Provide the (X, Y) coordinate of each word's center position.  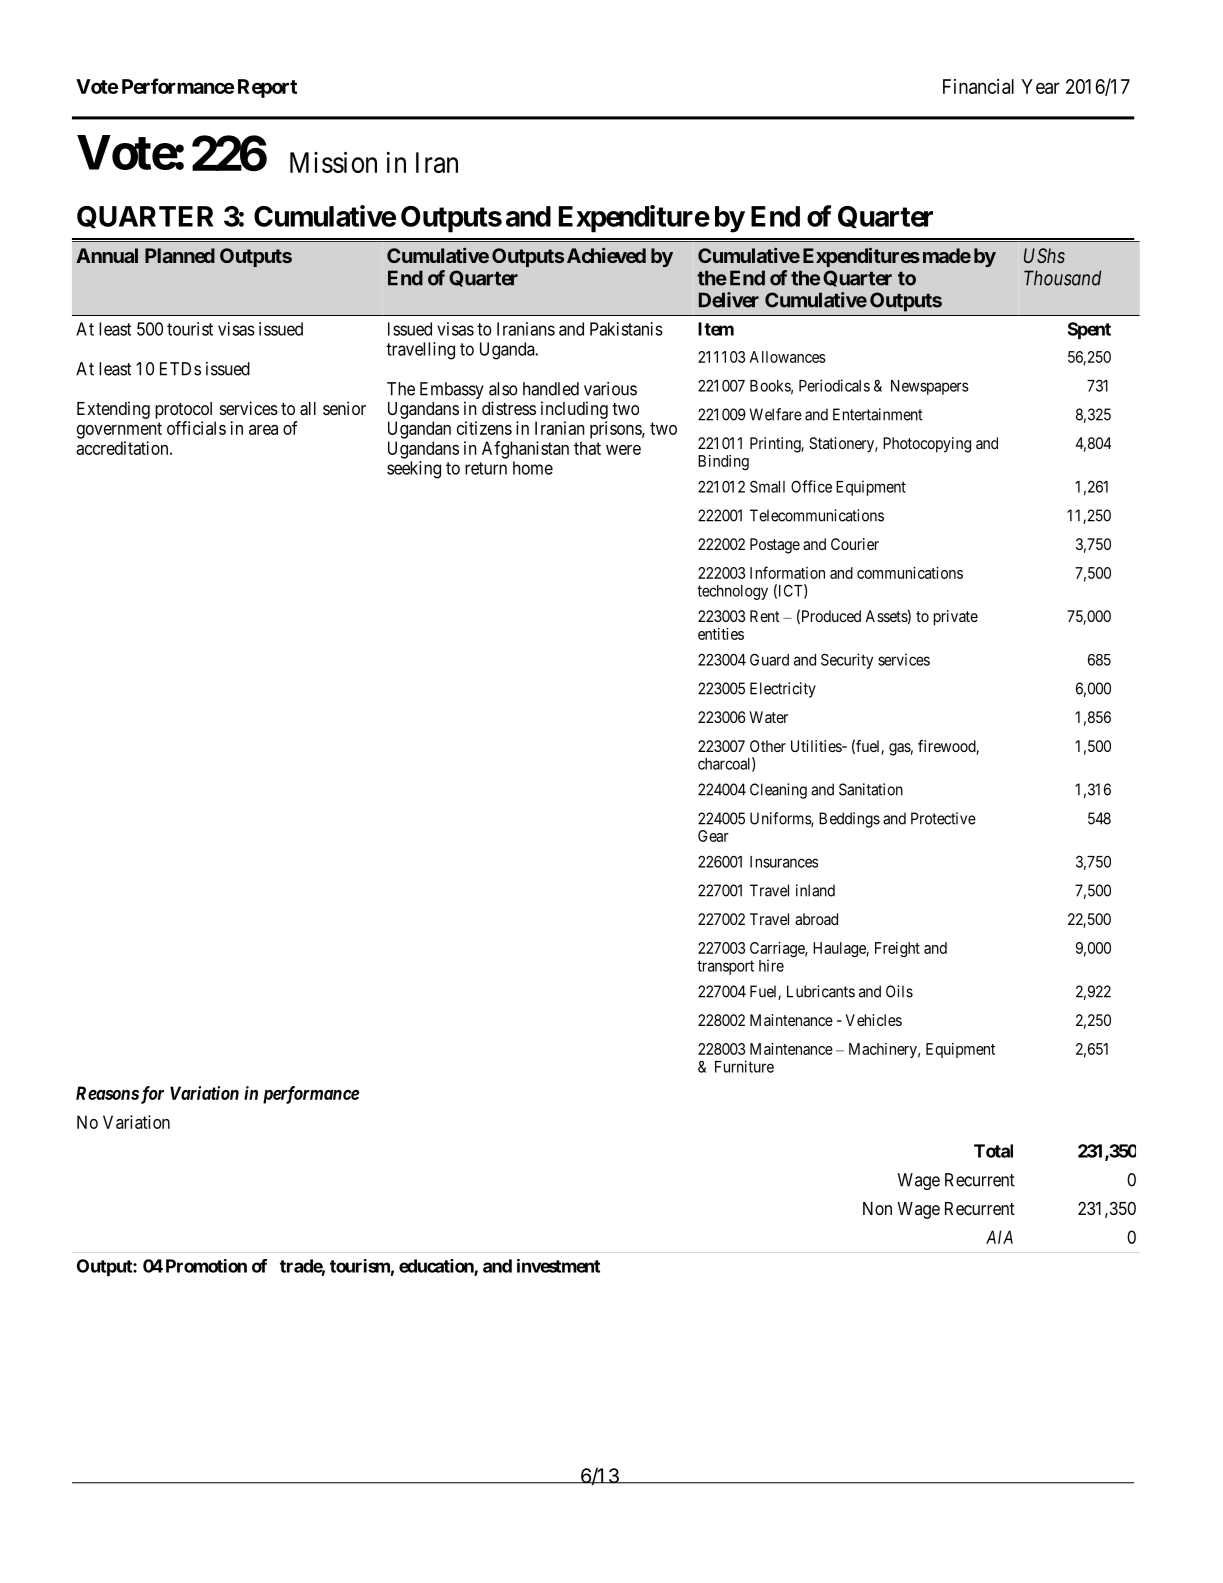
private (956, 618)
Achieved (606, 255)
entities (721, 634)
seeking (414, 470)
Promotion (206, 1266)
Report (267, 88)
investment (558, 1266)
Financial (978, 86)
